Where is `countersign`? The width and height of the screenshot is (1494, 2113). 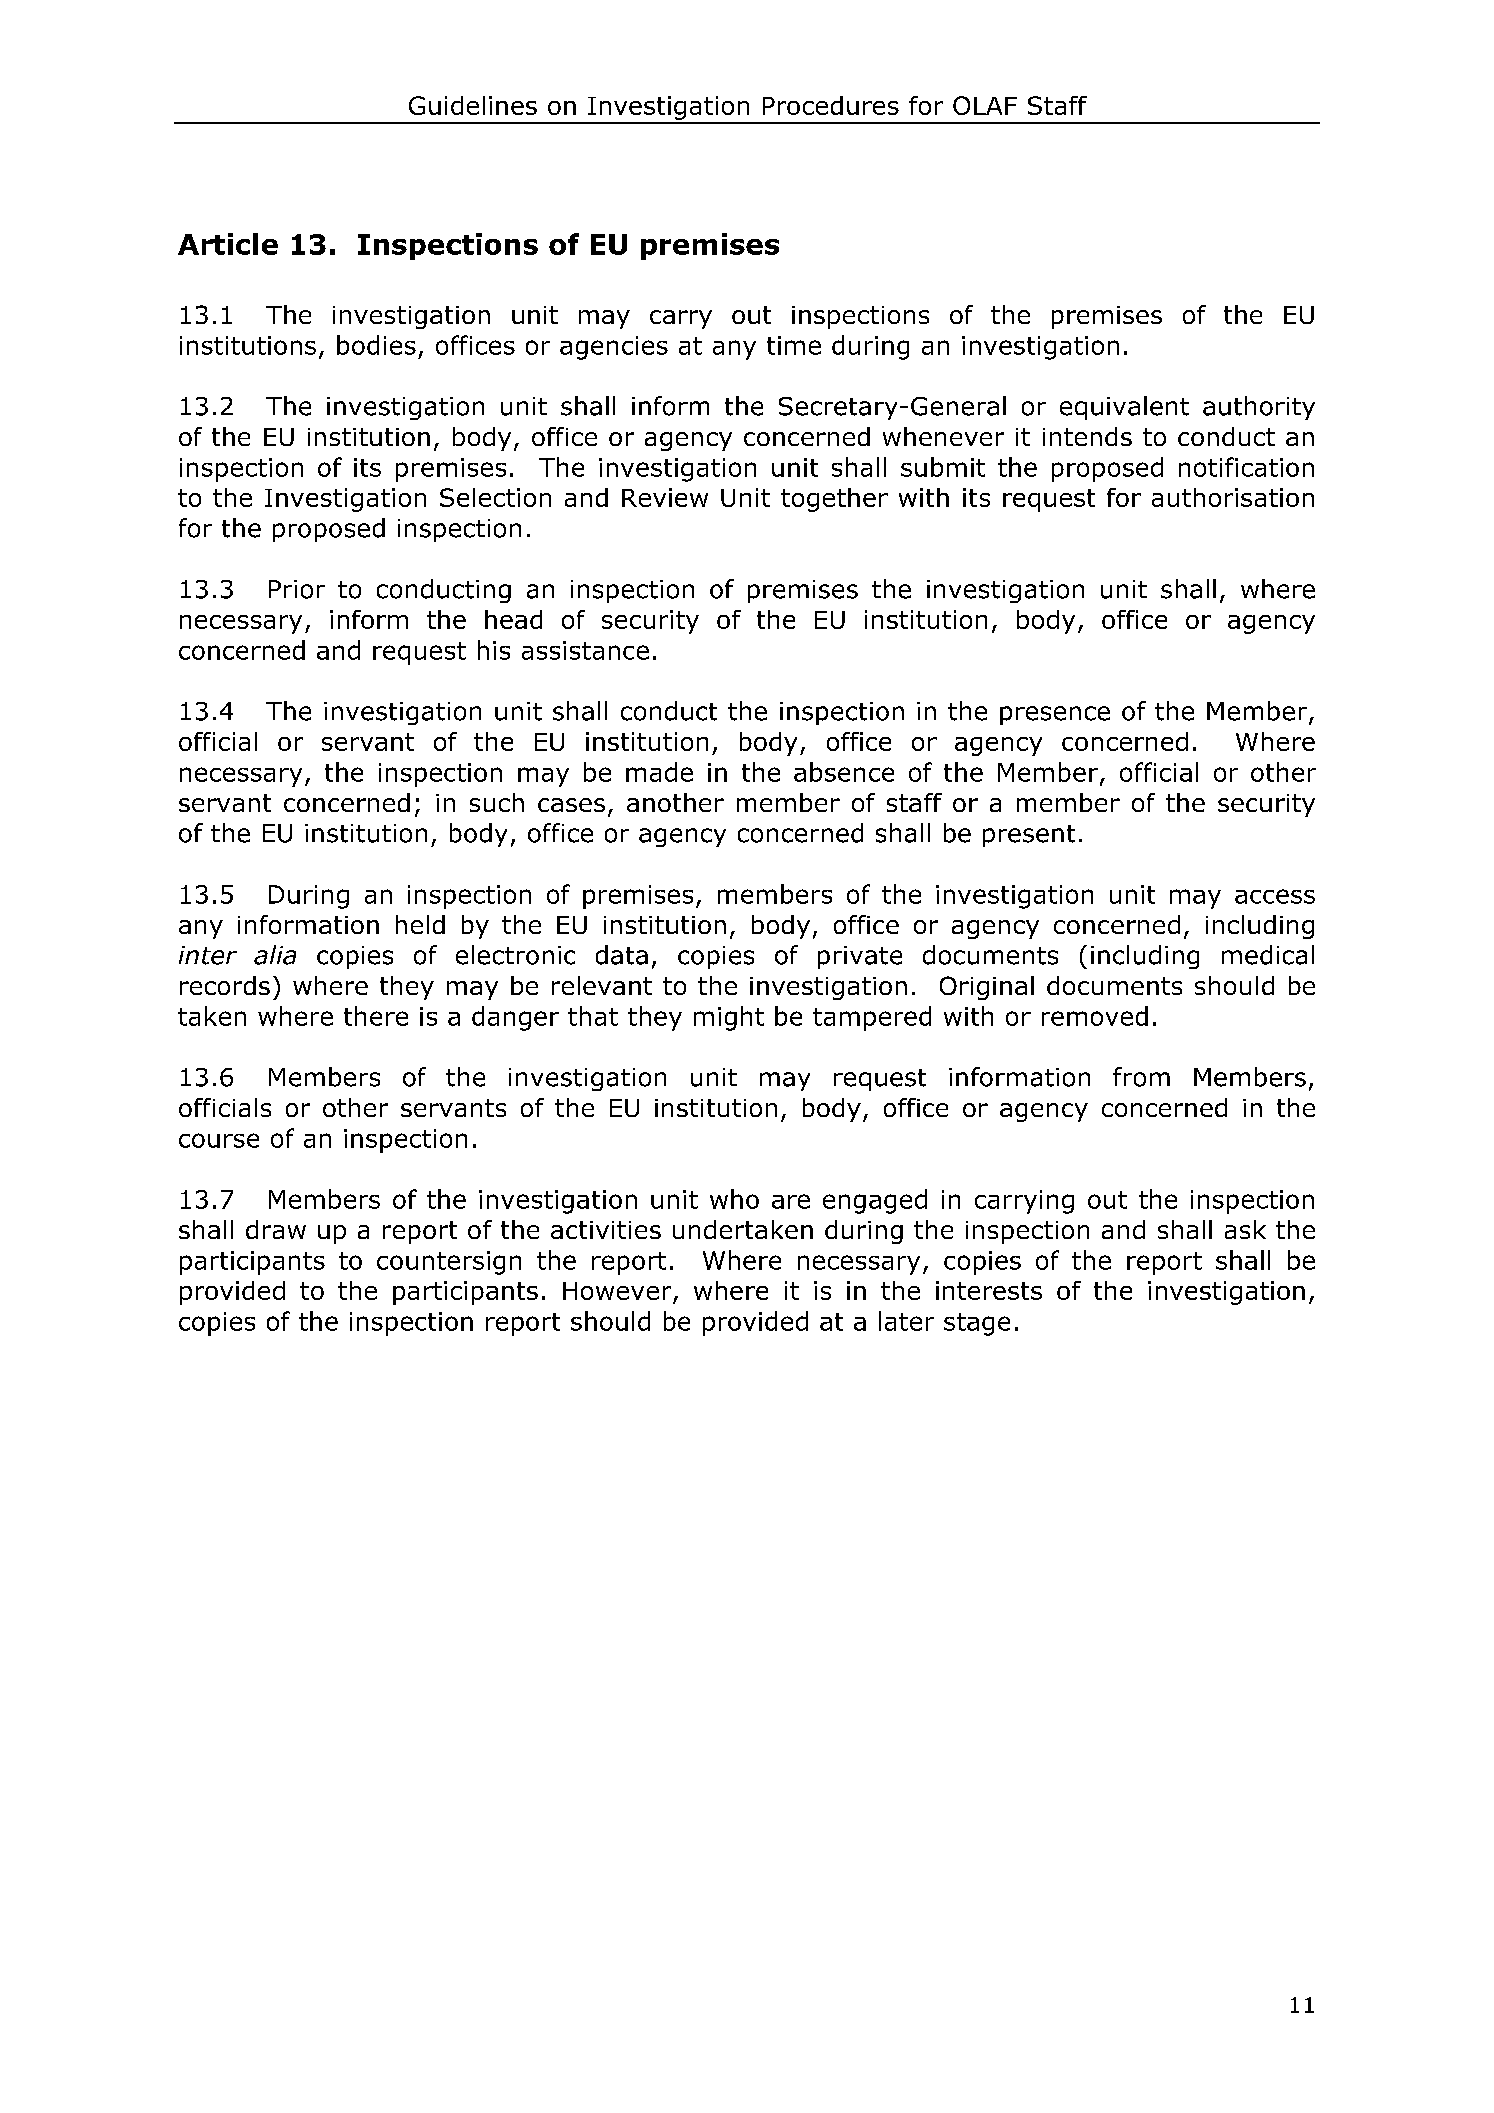 countersign is located at coordinates (449, 1263).
